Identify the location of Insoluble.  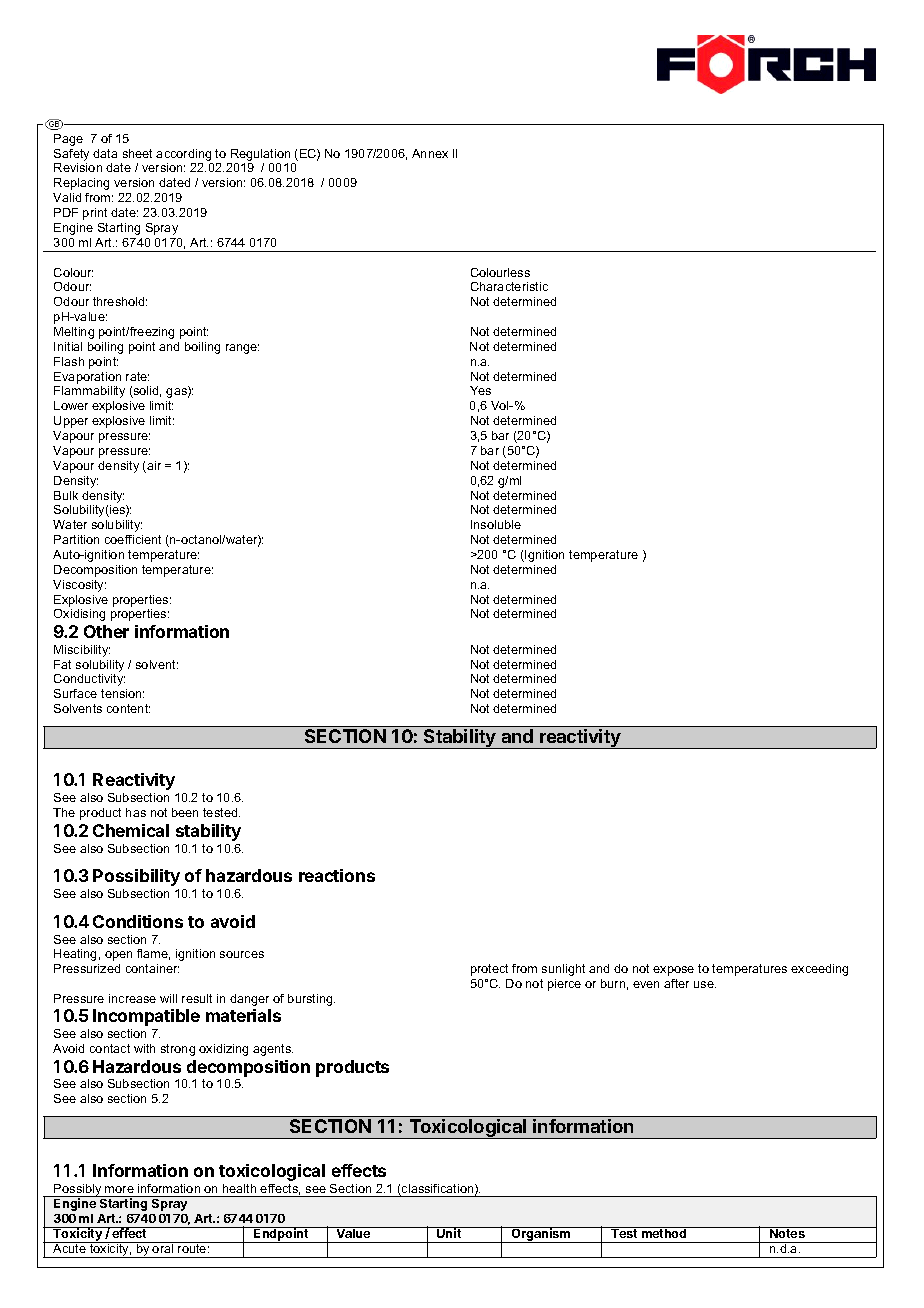
(496, 524).
